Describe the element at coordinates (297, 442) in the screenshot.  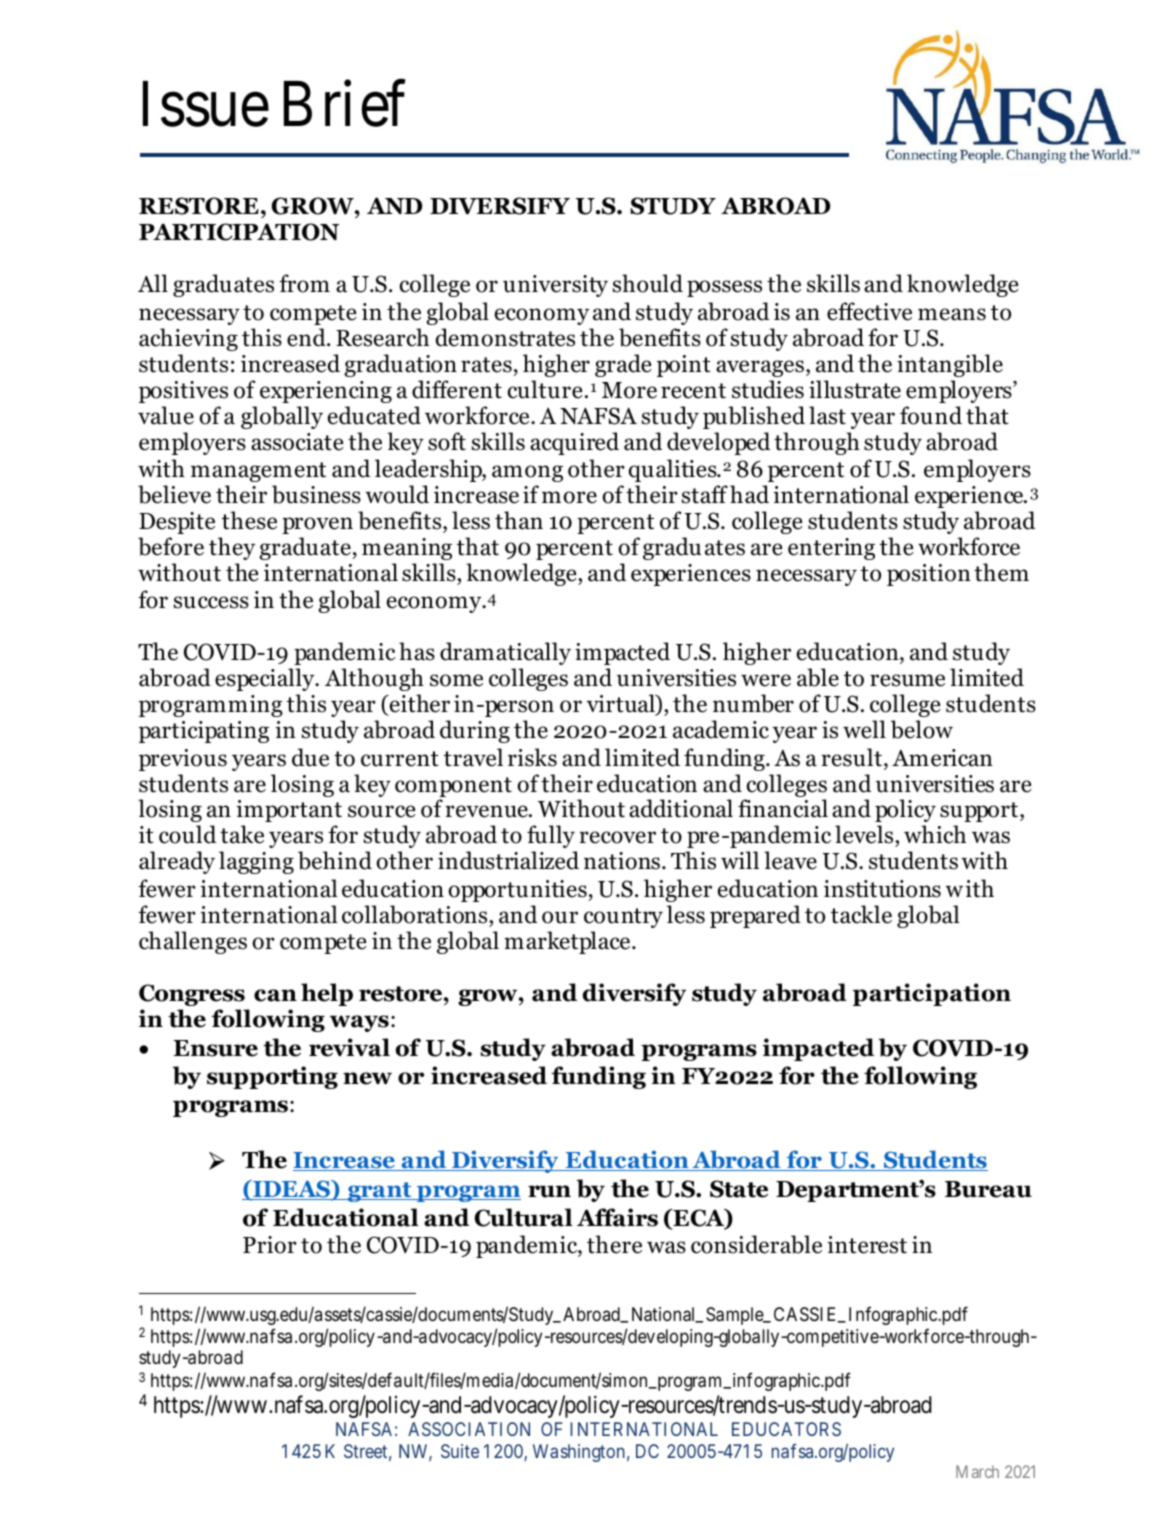
I see `associate` at that location.
